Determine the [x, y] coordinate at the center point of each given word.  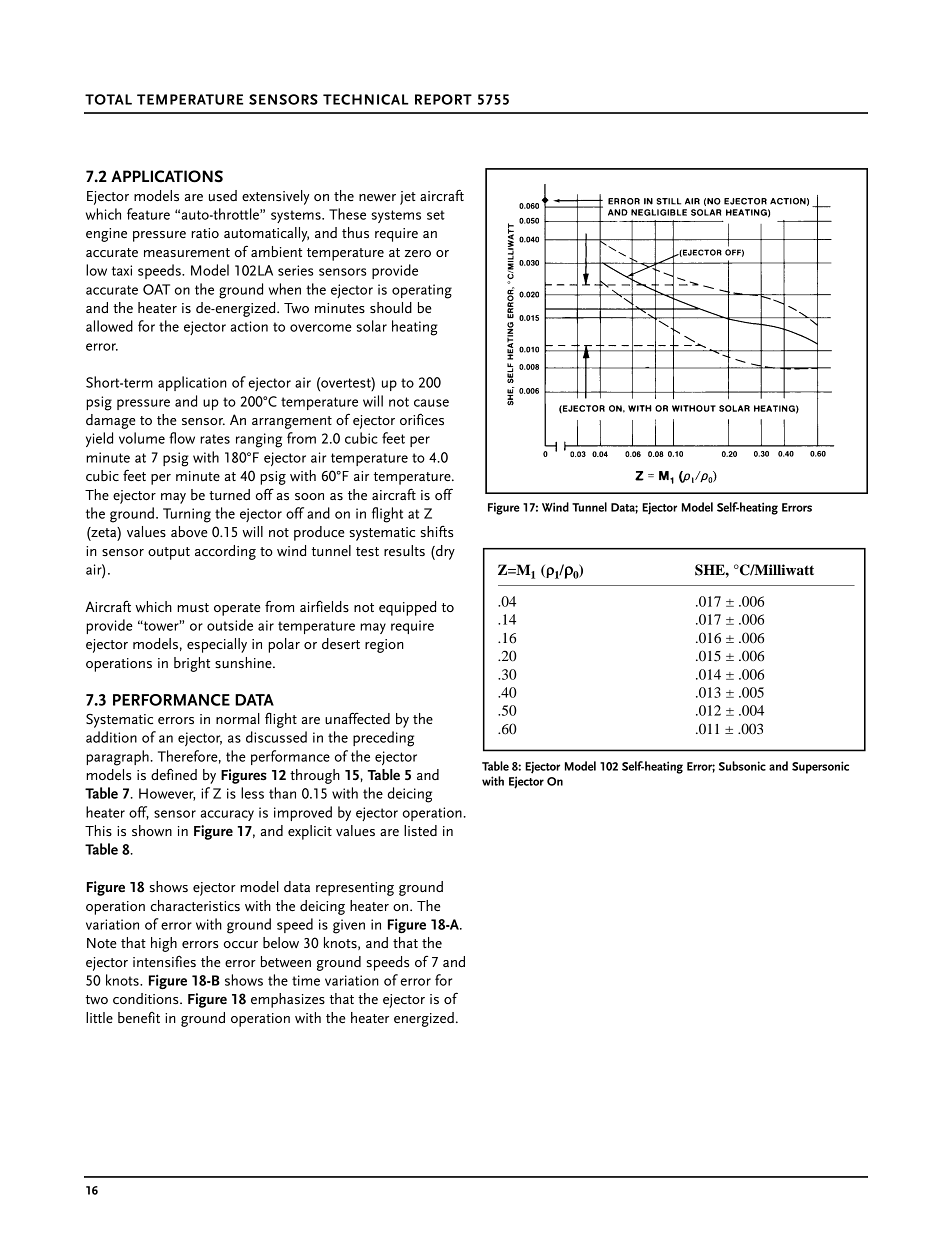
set [436, 215]
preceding [383, 739]
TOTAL [108, 99]
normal [238, 718]
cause [431, 403]
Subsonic [742, 766]
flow [182, 438]
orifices [422, 419]
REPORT [443, 99]
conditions [147, 998]
